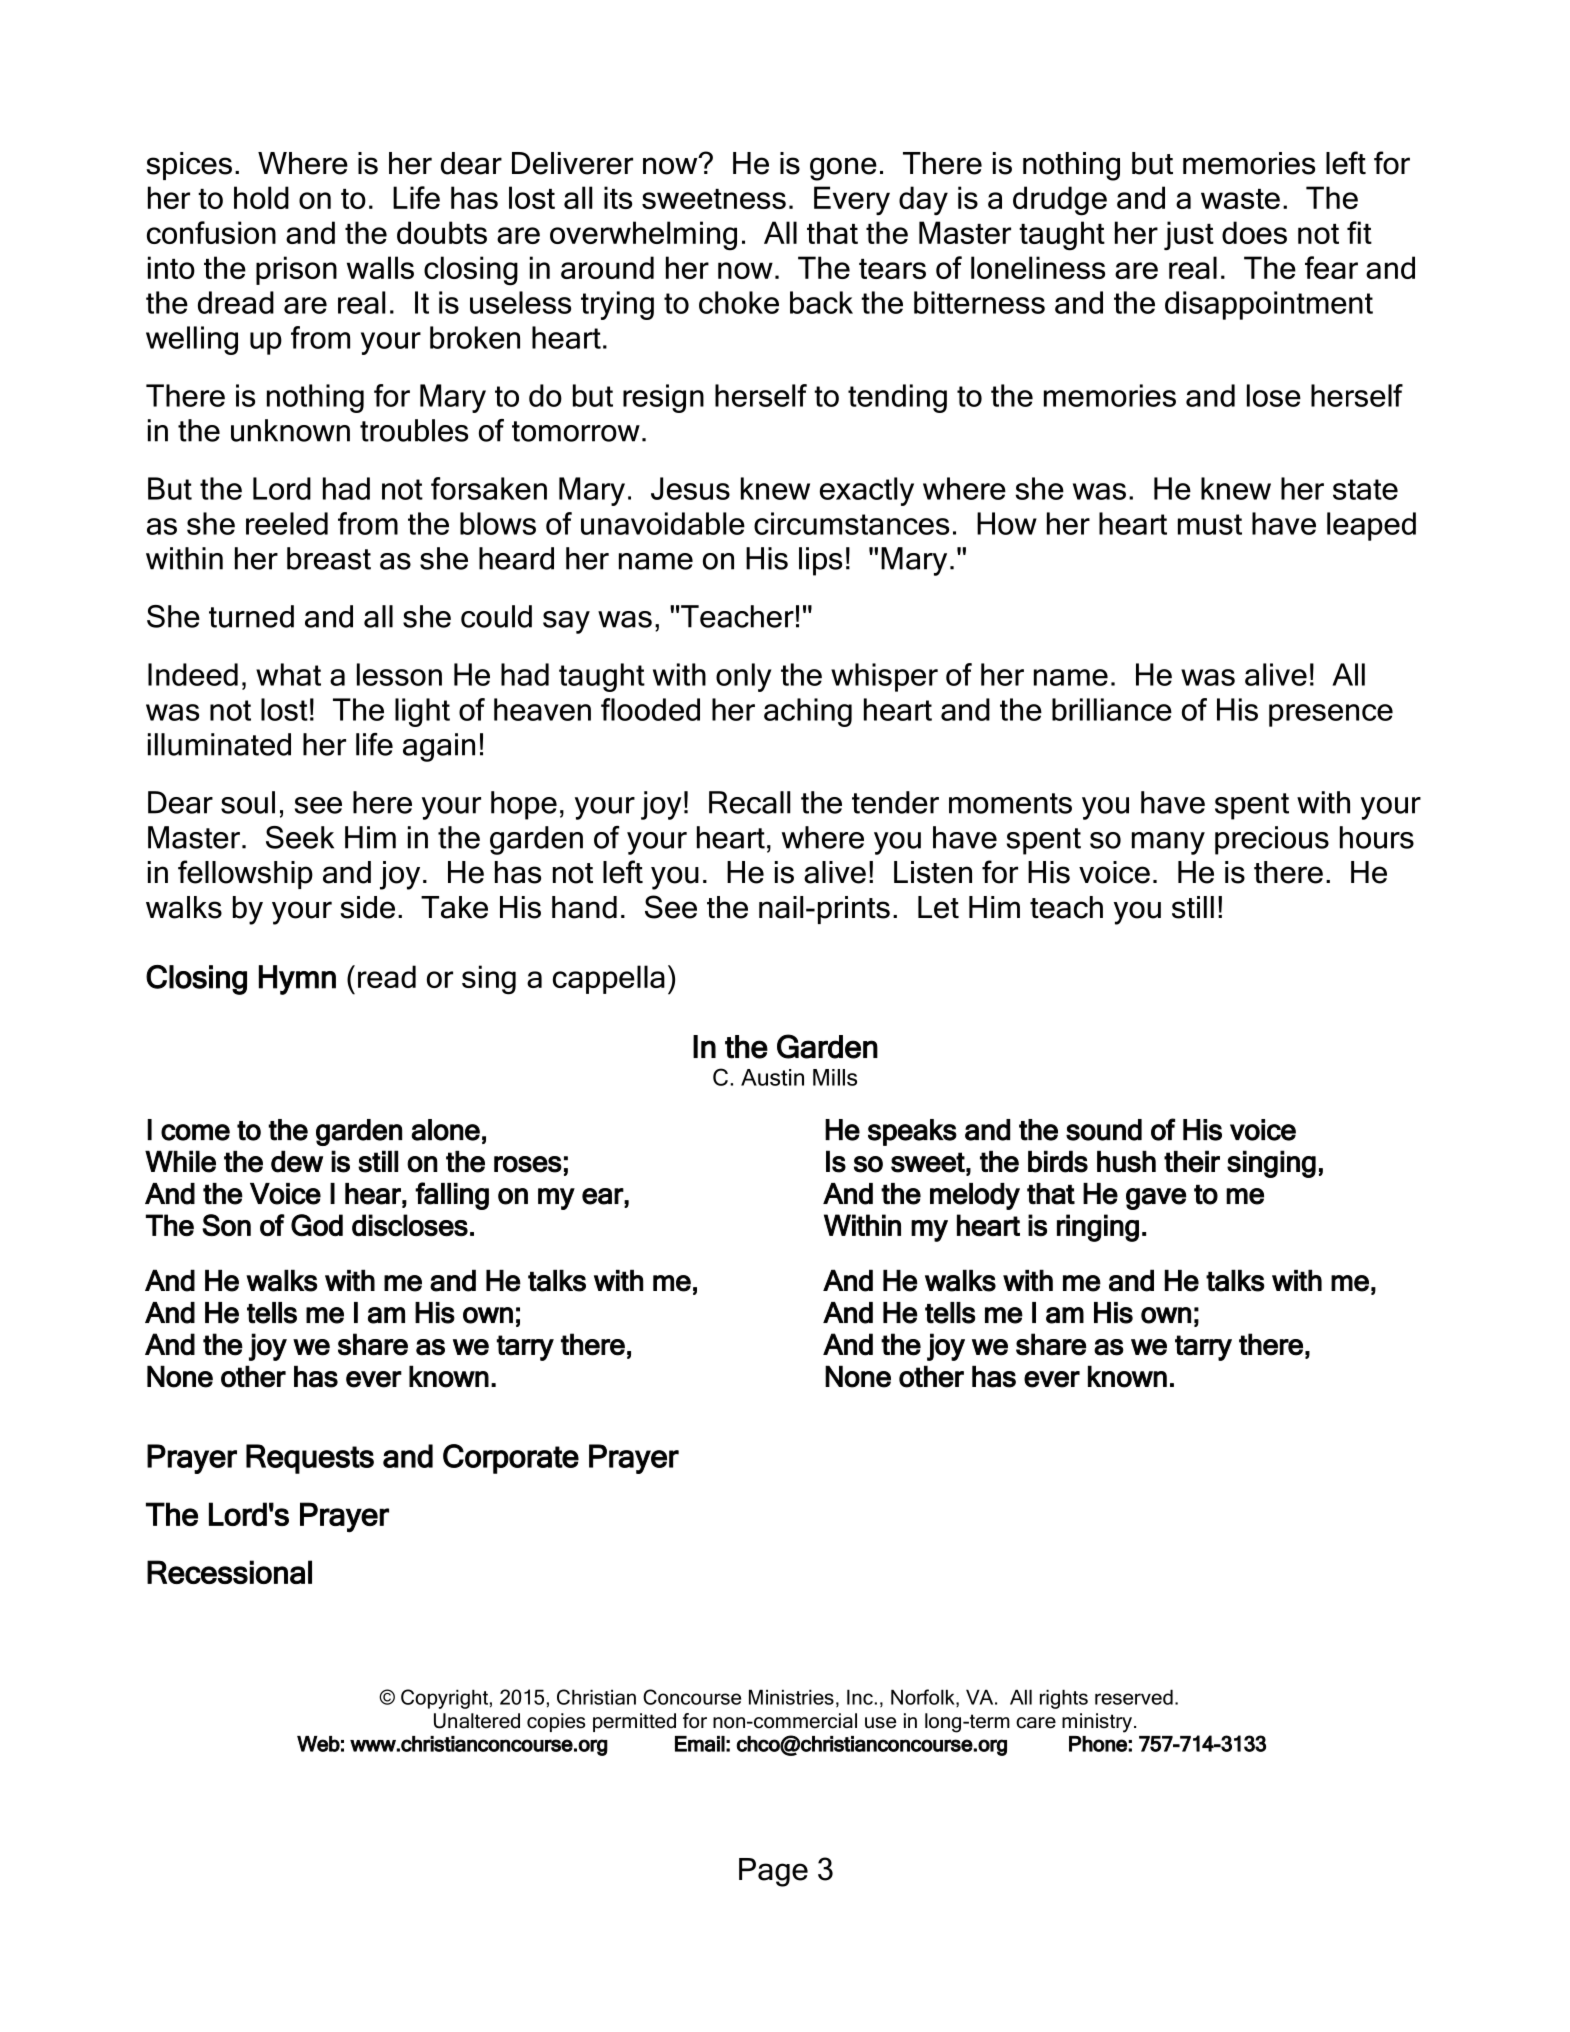 The width and height of the screenshot is (1570, 2032). Describe the element at coordinates (975, 1196) in the screenshot. I see `melody` at that location.
